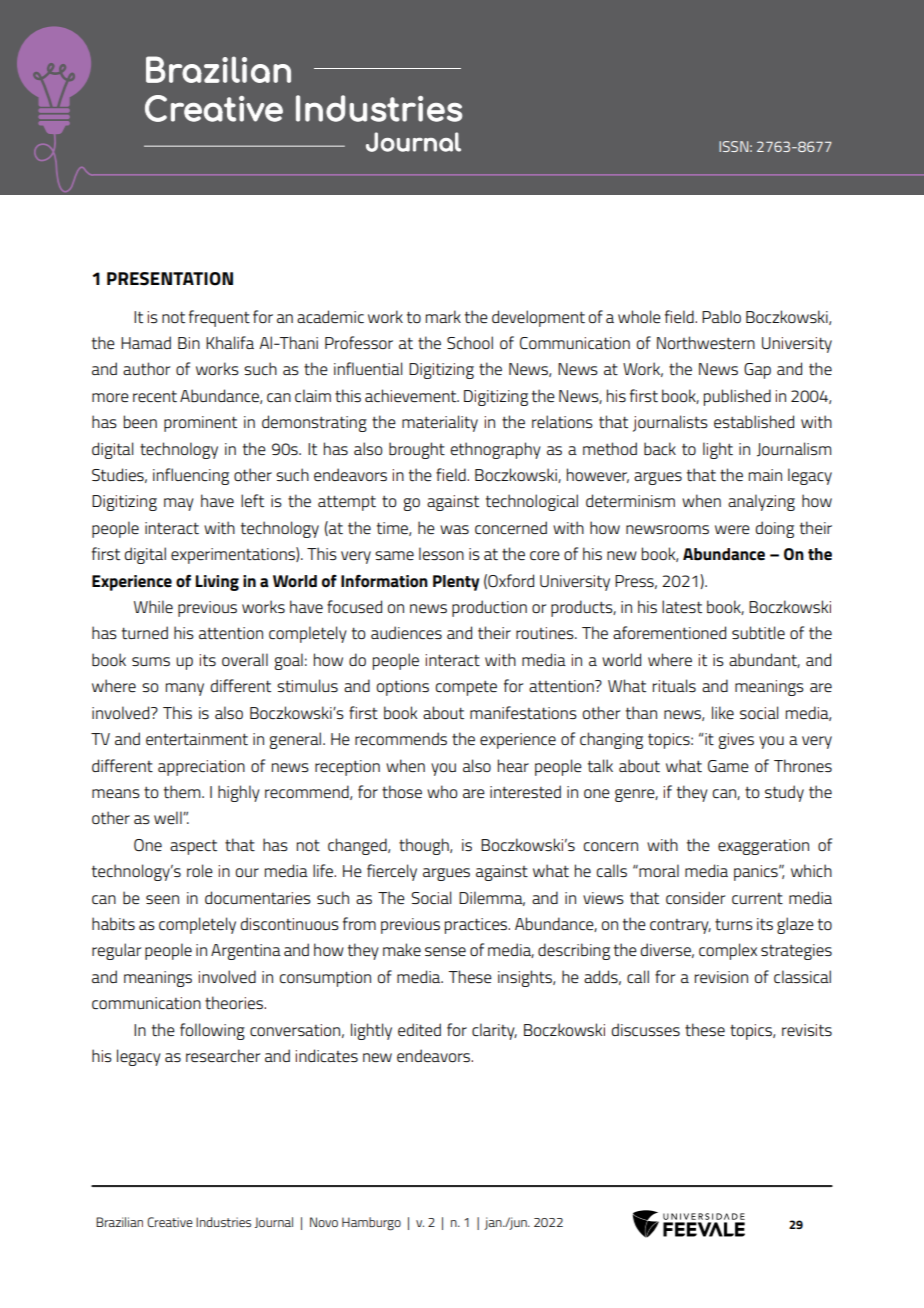 This screenshot has height=1308, width=924. I want to click on Creative, so click(170, 1222).
